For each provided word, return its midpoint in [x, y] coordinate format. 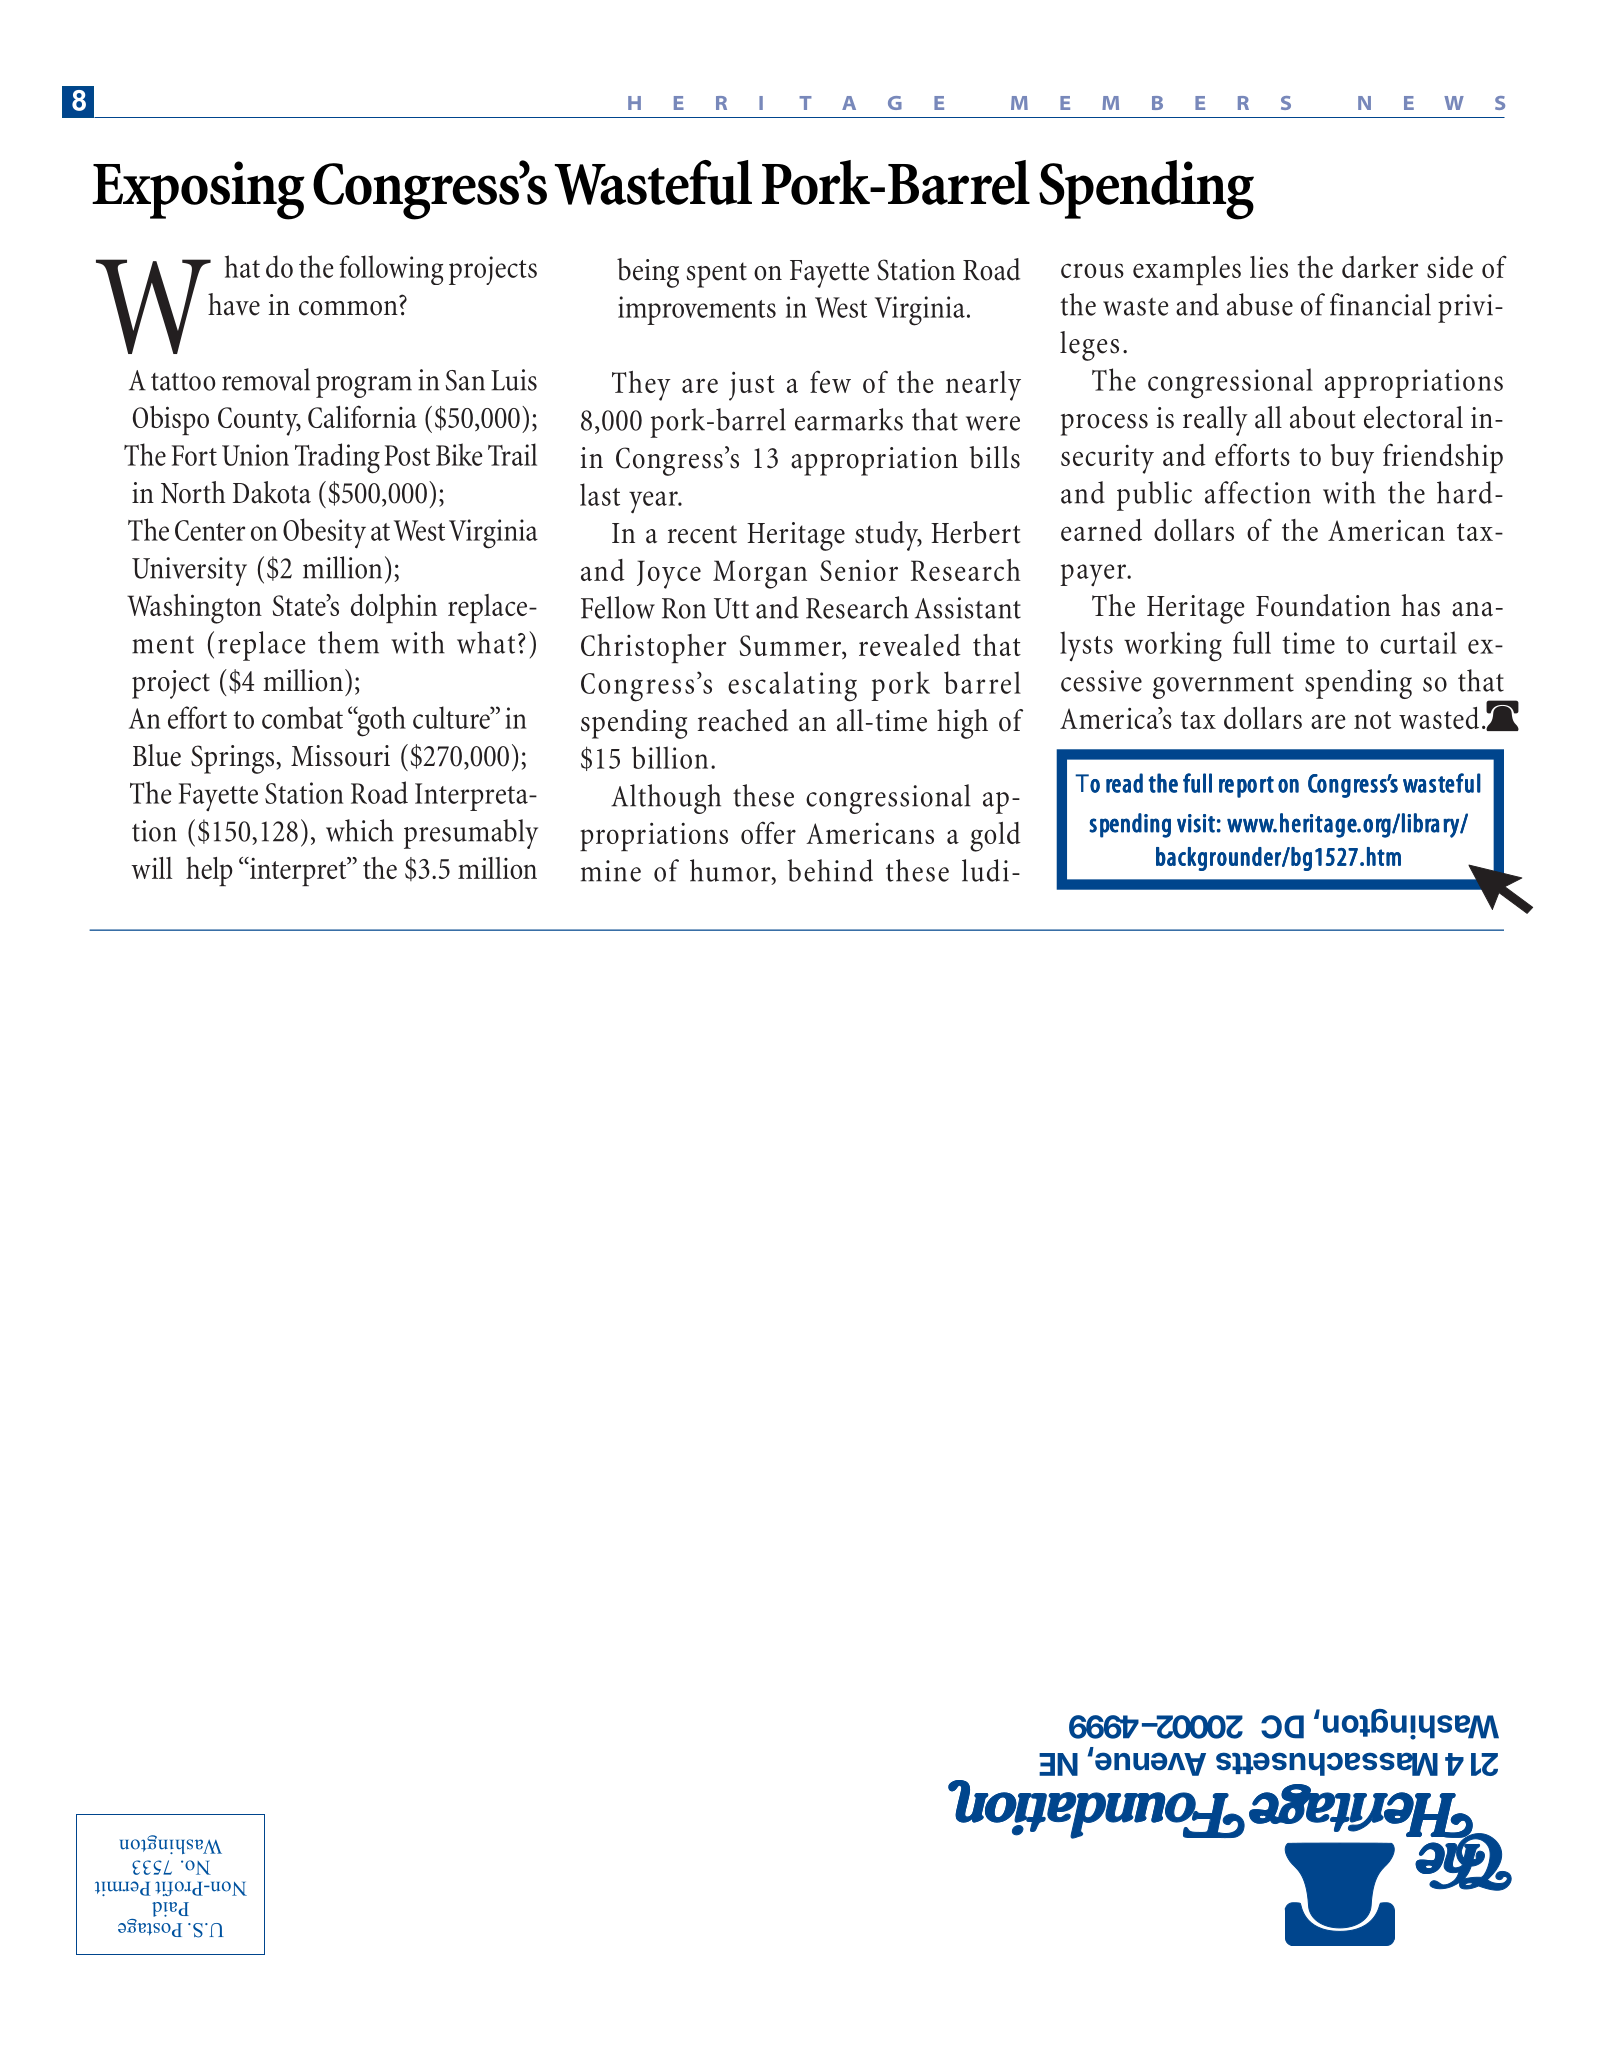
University [189, 571]
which [360, 830]
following [391, 270]
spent [717, 275]
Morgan [760, 574]
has [1421, 605]
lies [1269, 267]
